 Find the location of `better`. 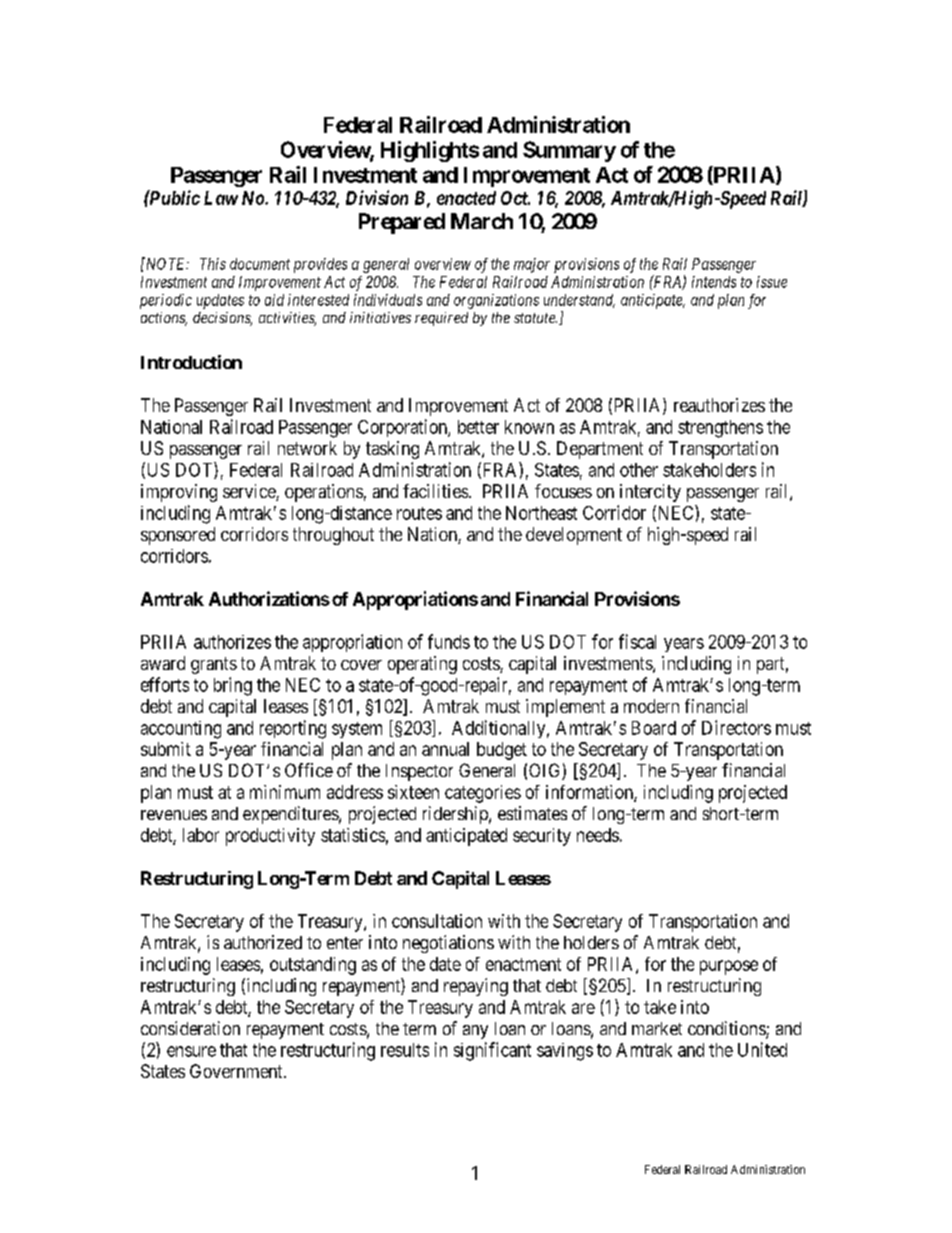

better is located at coordinates (478, 427).
